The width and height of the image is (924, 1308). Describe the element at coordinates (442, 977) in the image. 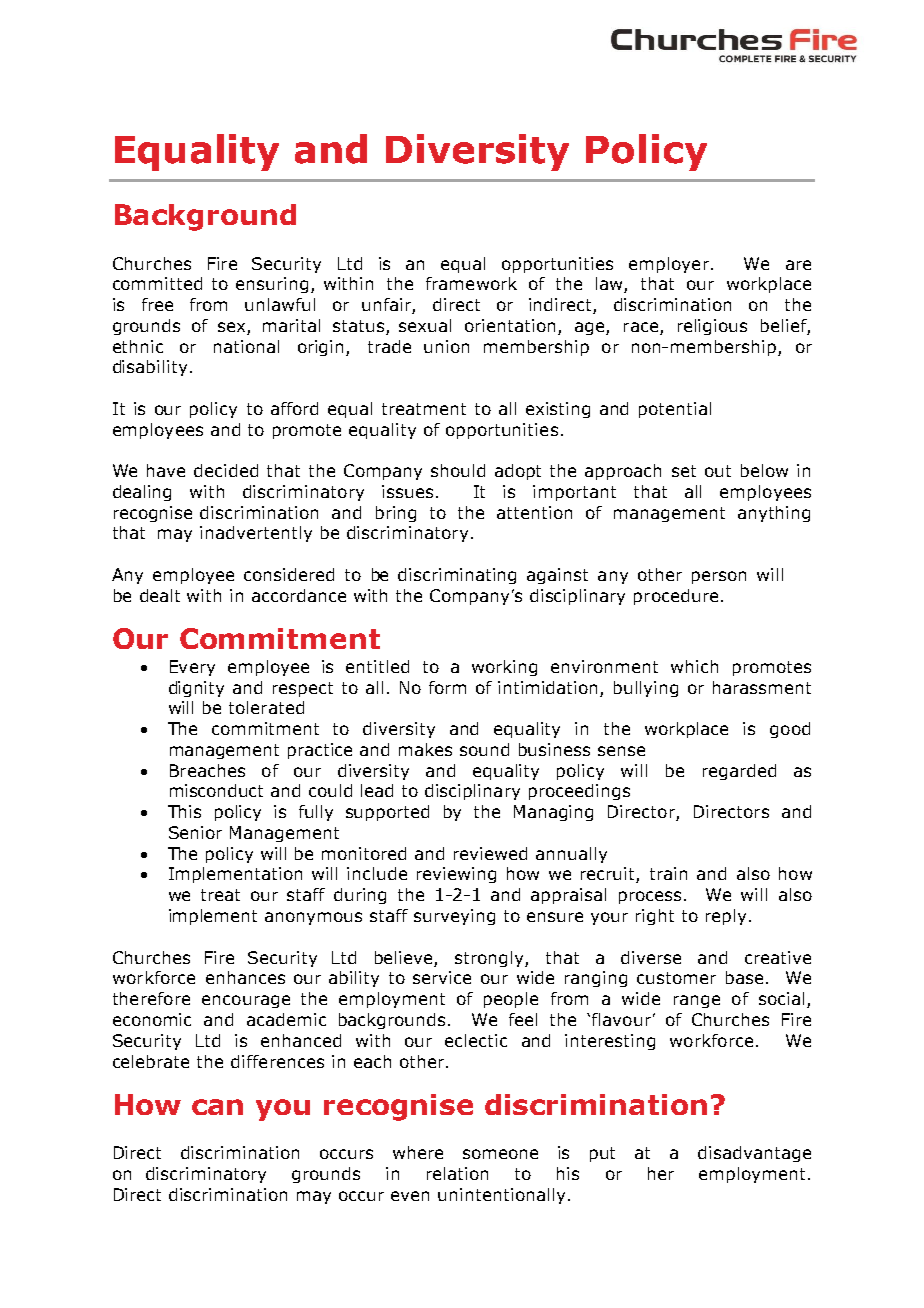

I see `service` at that location.
